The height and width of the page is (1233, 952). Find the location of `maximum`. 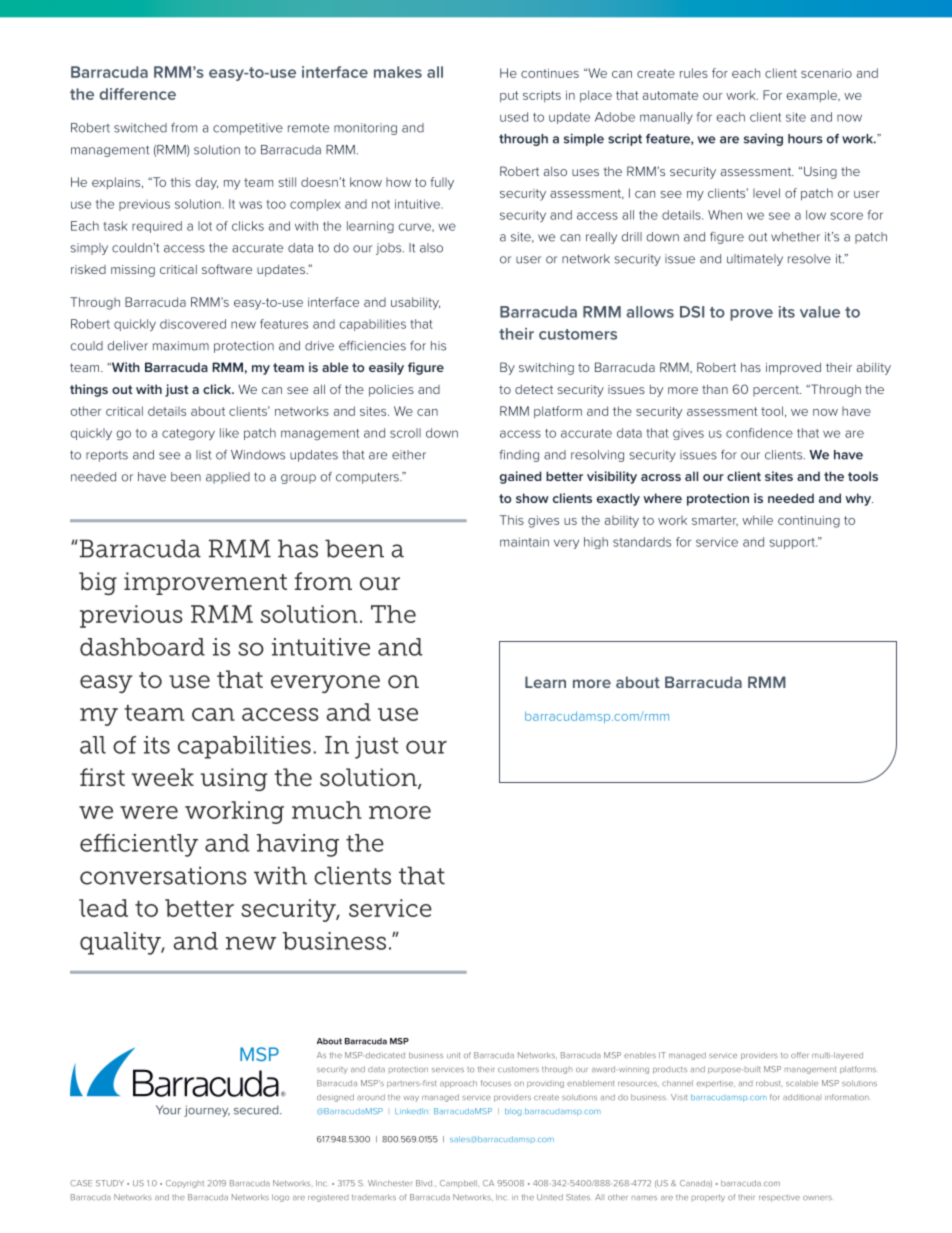

maximum is located at coordinates (181, 346).
